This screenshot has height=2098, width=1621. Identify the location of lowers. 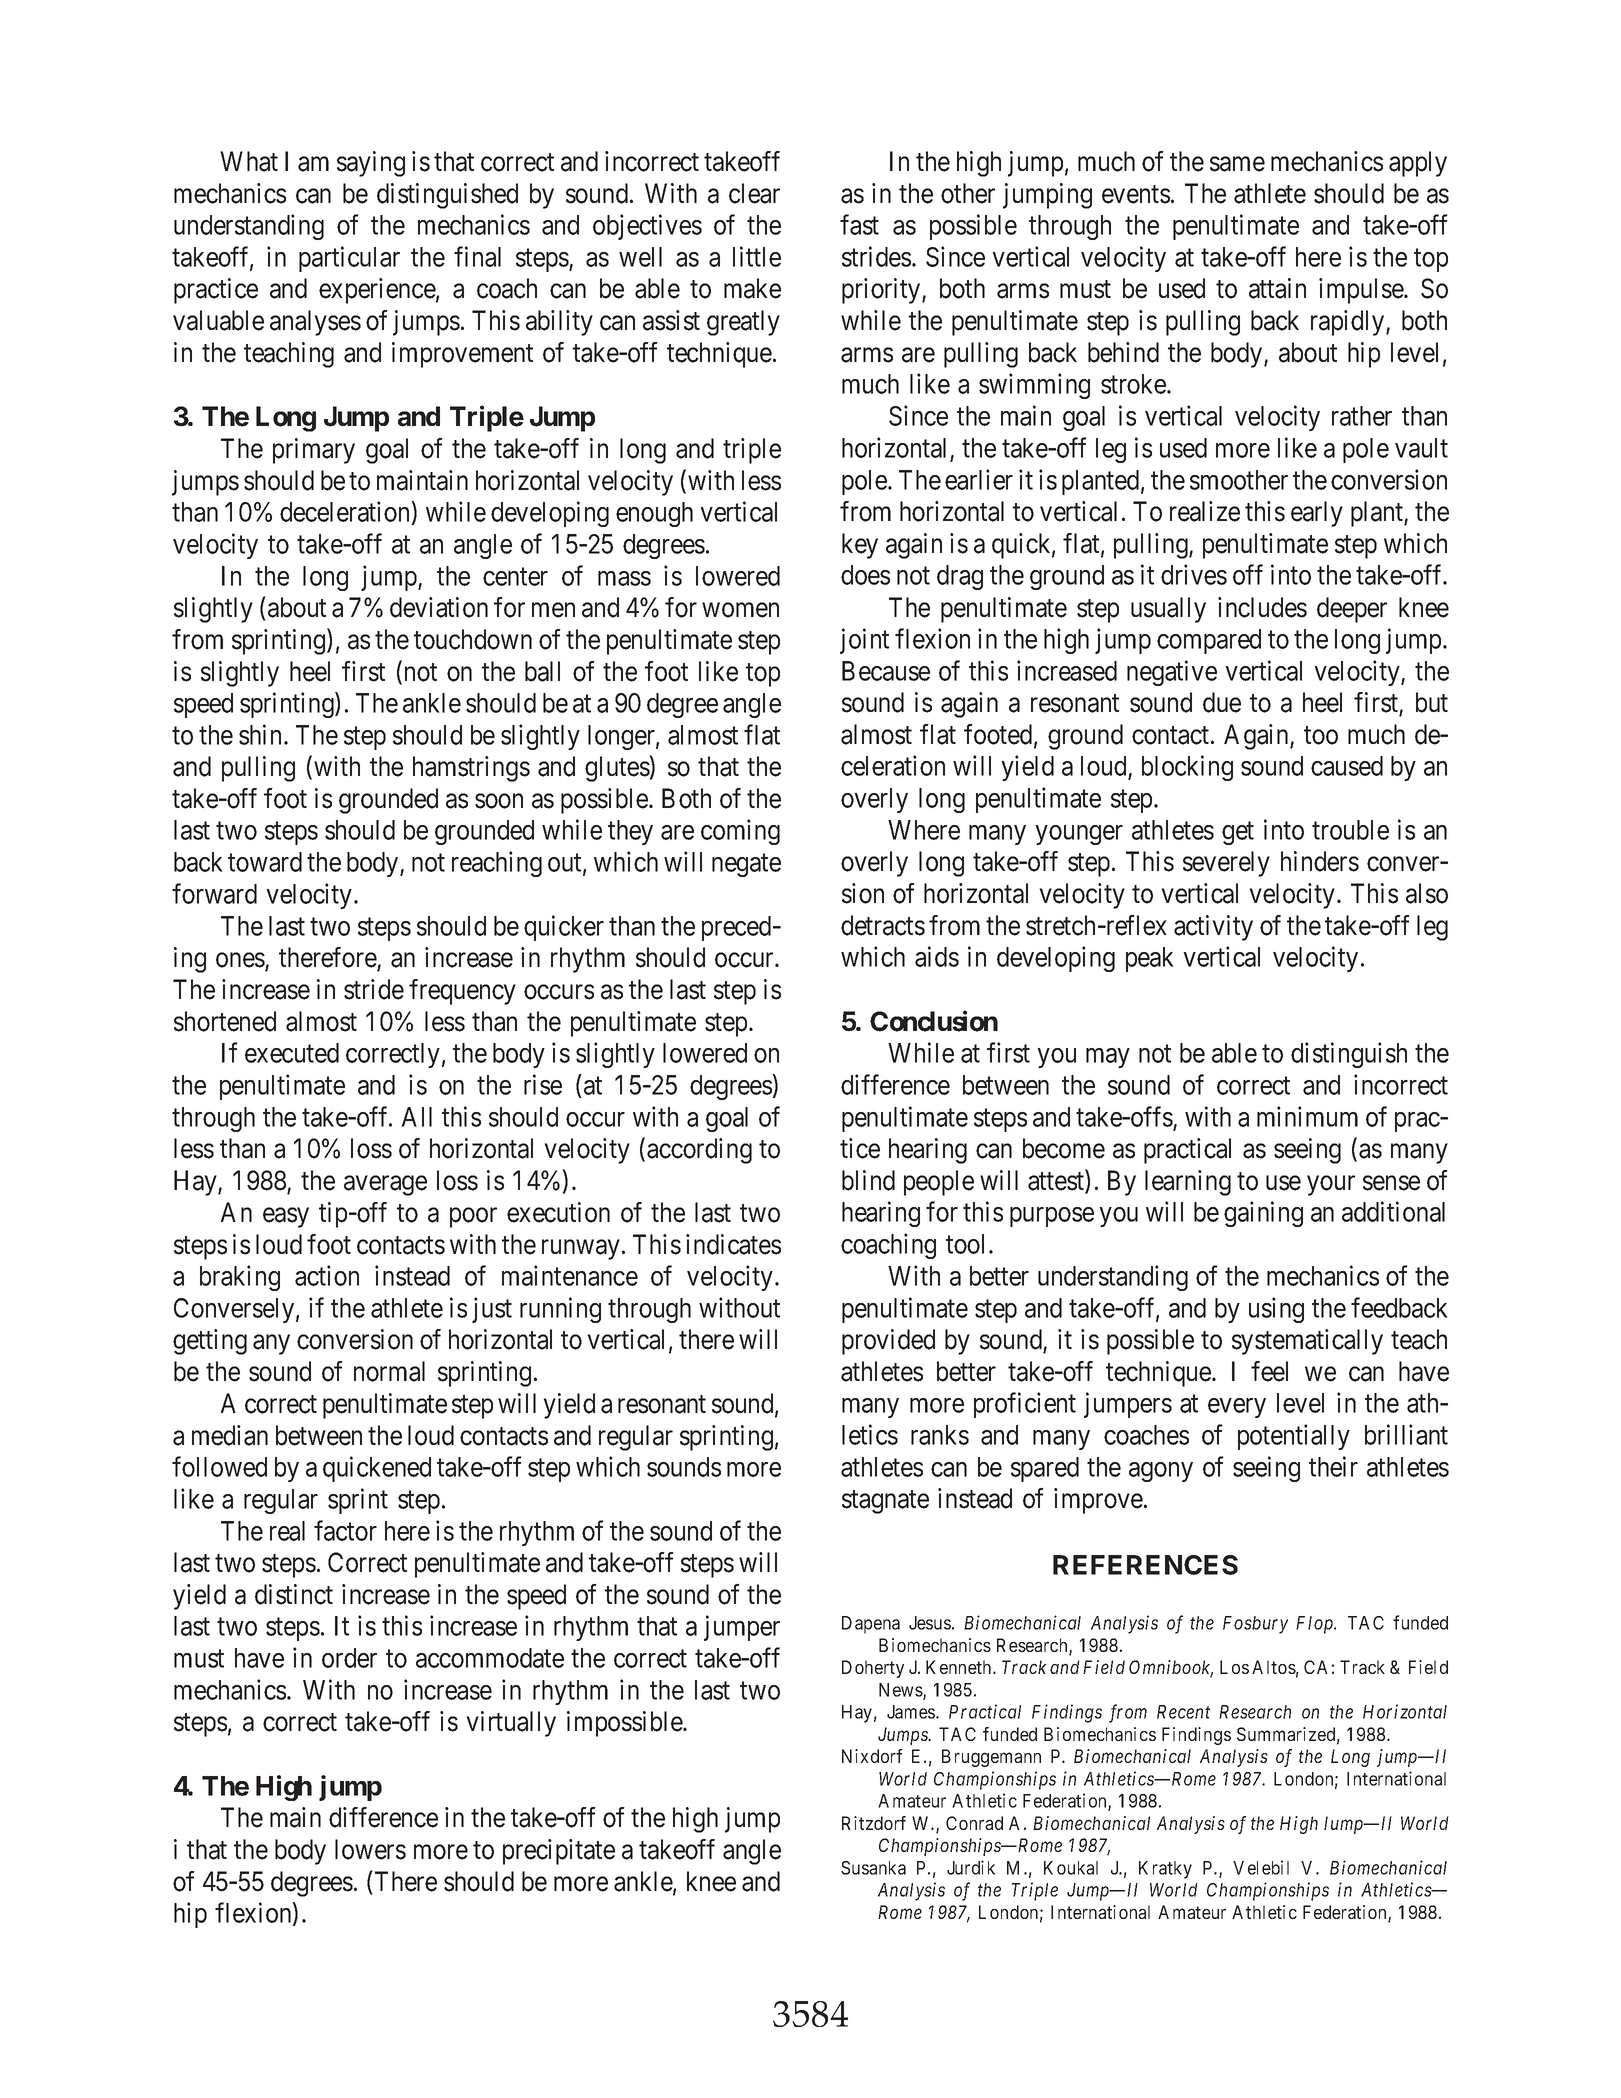
(370, 1849).
